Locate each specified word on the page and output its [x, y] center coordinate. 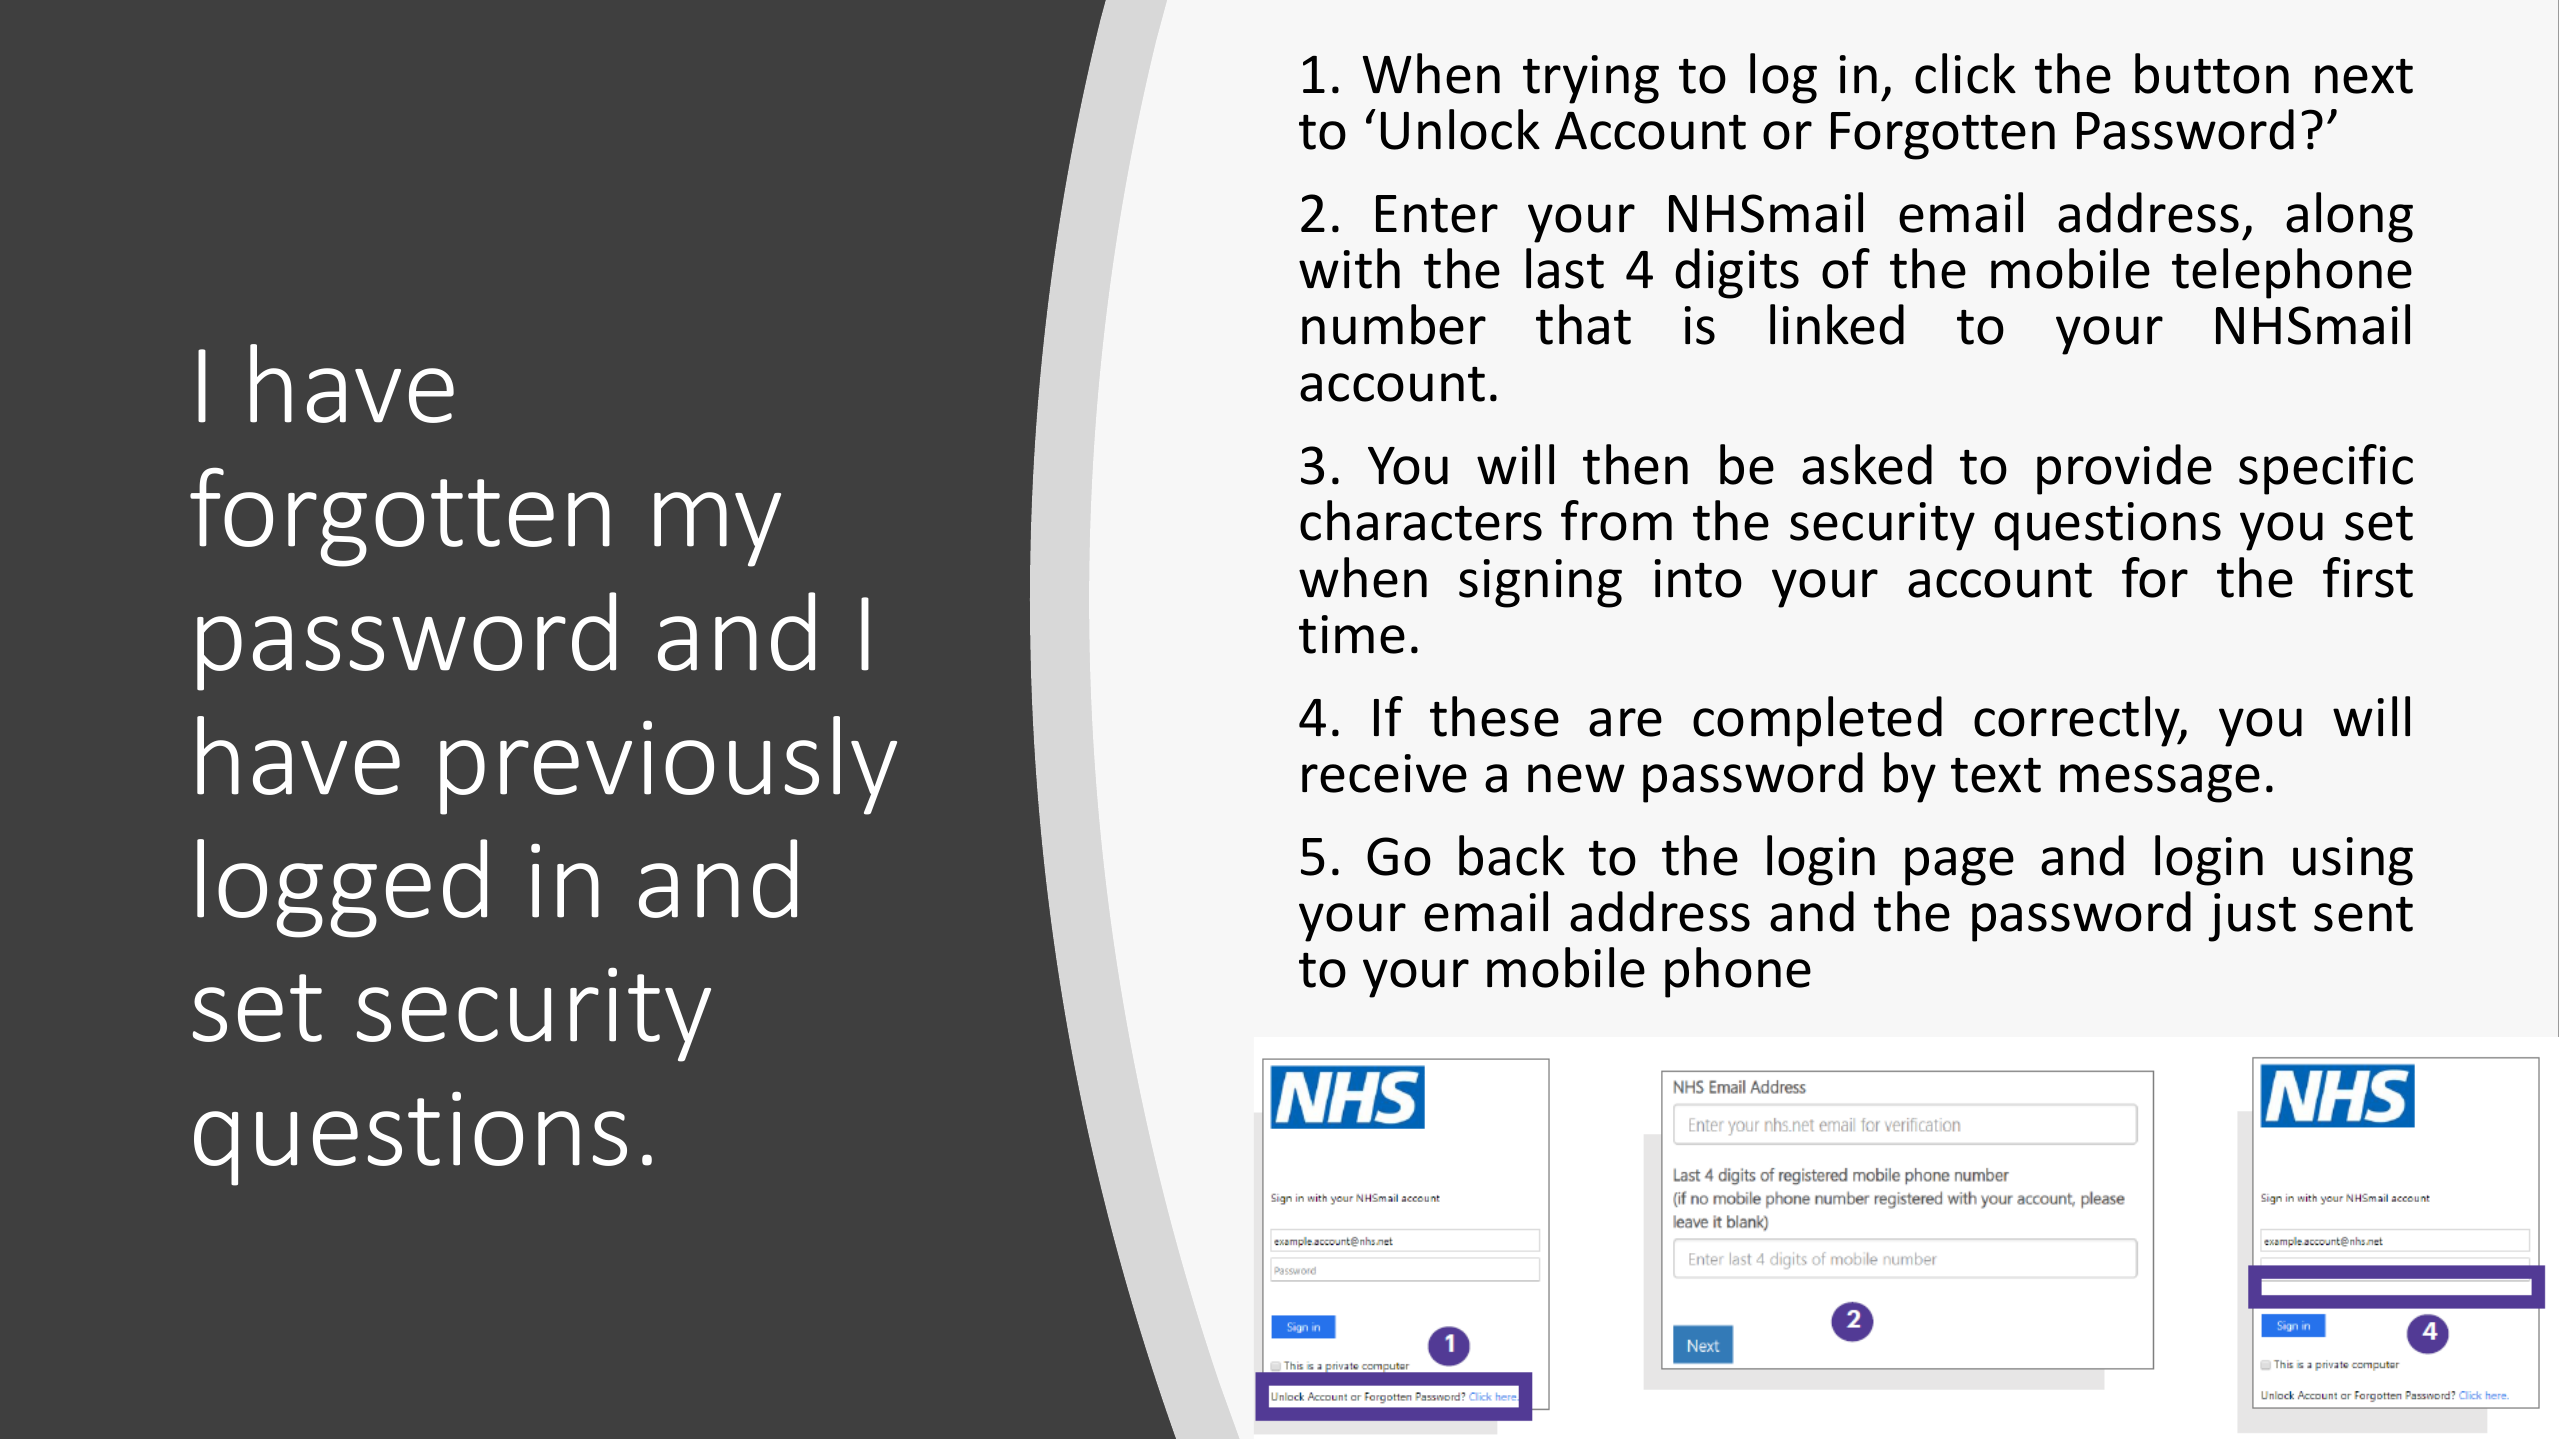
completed [1817, 721]
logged [342, 888]
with [1349, 268]
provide [2124, 469]
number [1394, 324]
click [1965, 73]
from [1616, 520]
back [1512, 855]
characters [1421, 520]
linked [1837, 324]
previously [668, 765]
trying [1591, 79]
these [1494, 716]
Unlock [1460, 129]
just [2252, 917]
